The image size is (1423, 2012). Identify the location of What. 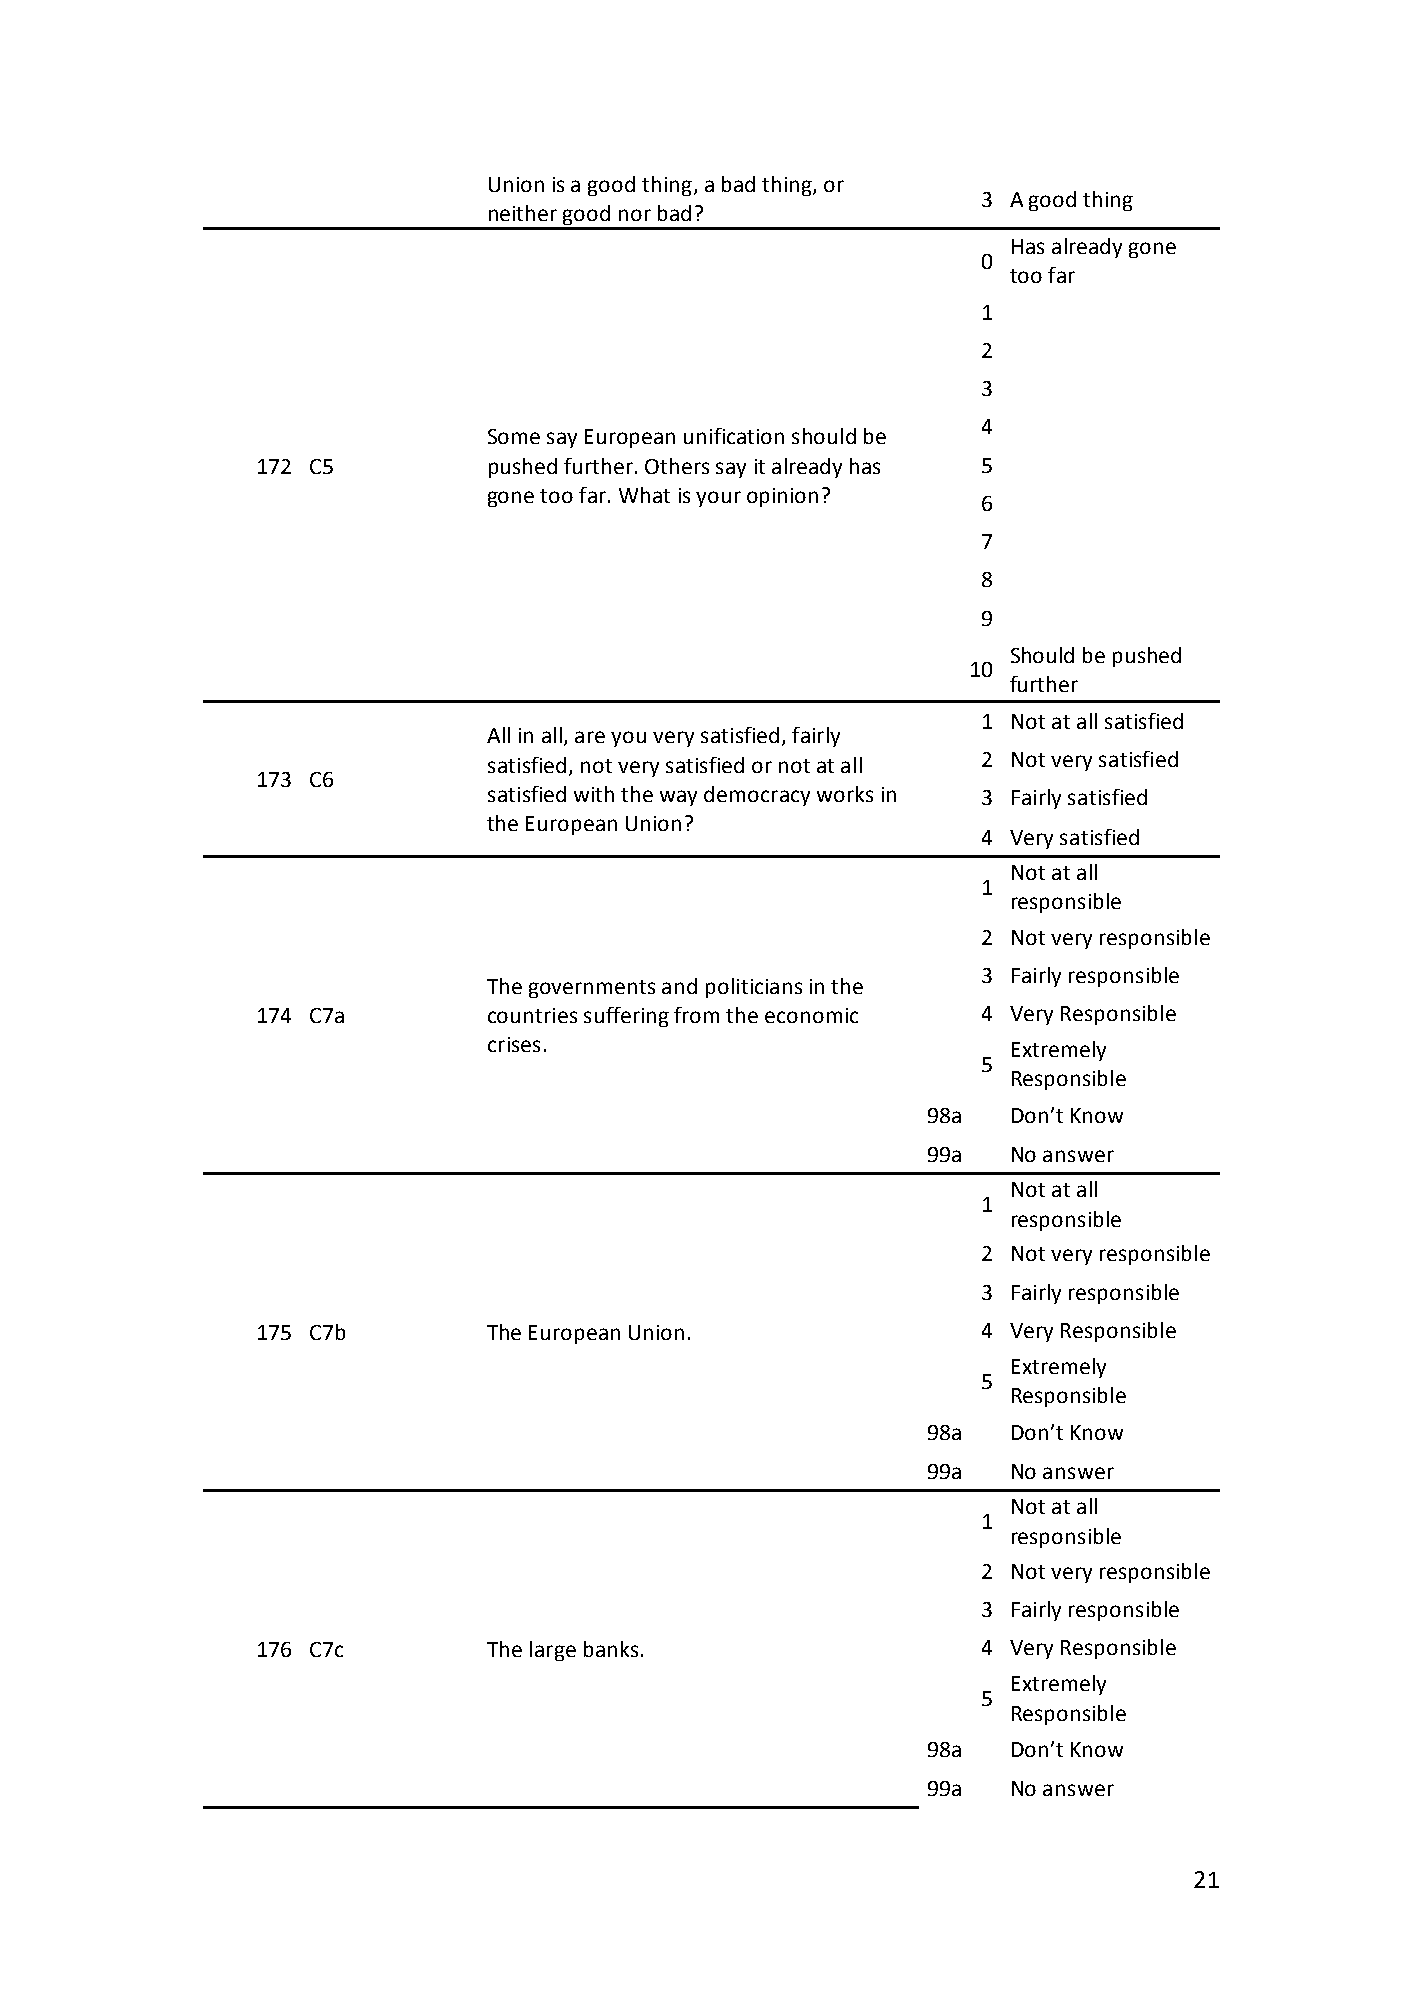
(644, 495).
